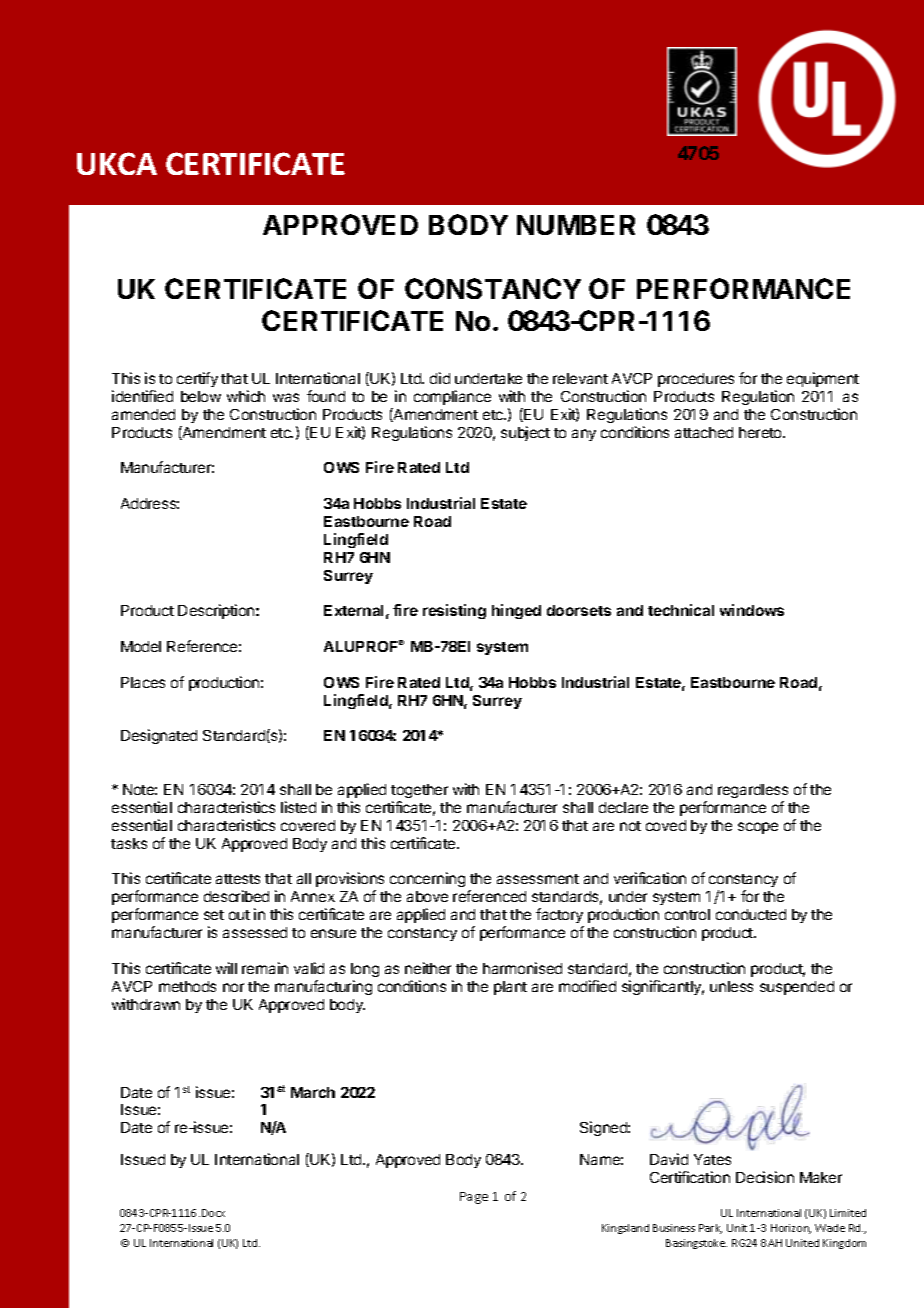 The image size is (924, 1308). What do you see at coordinates (474, 1198) in the screenshot?
I see `Page` at bounding box center [474, 1198].
